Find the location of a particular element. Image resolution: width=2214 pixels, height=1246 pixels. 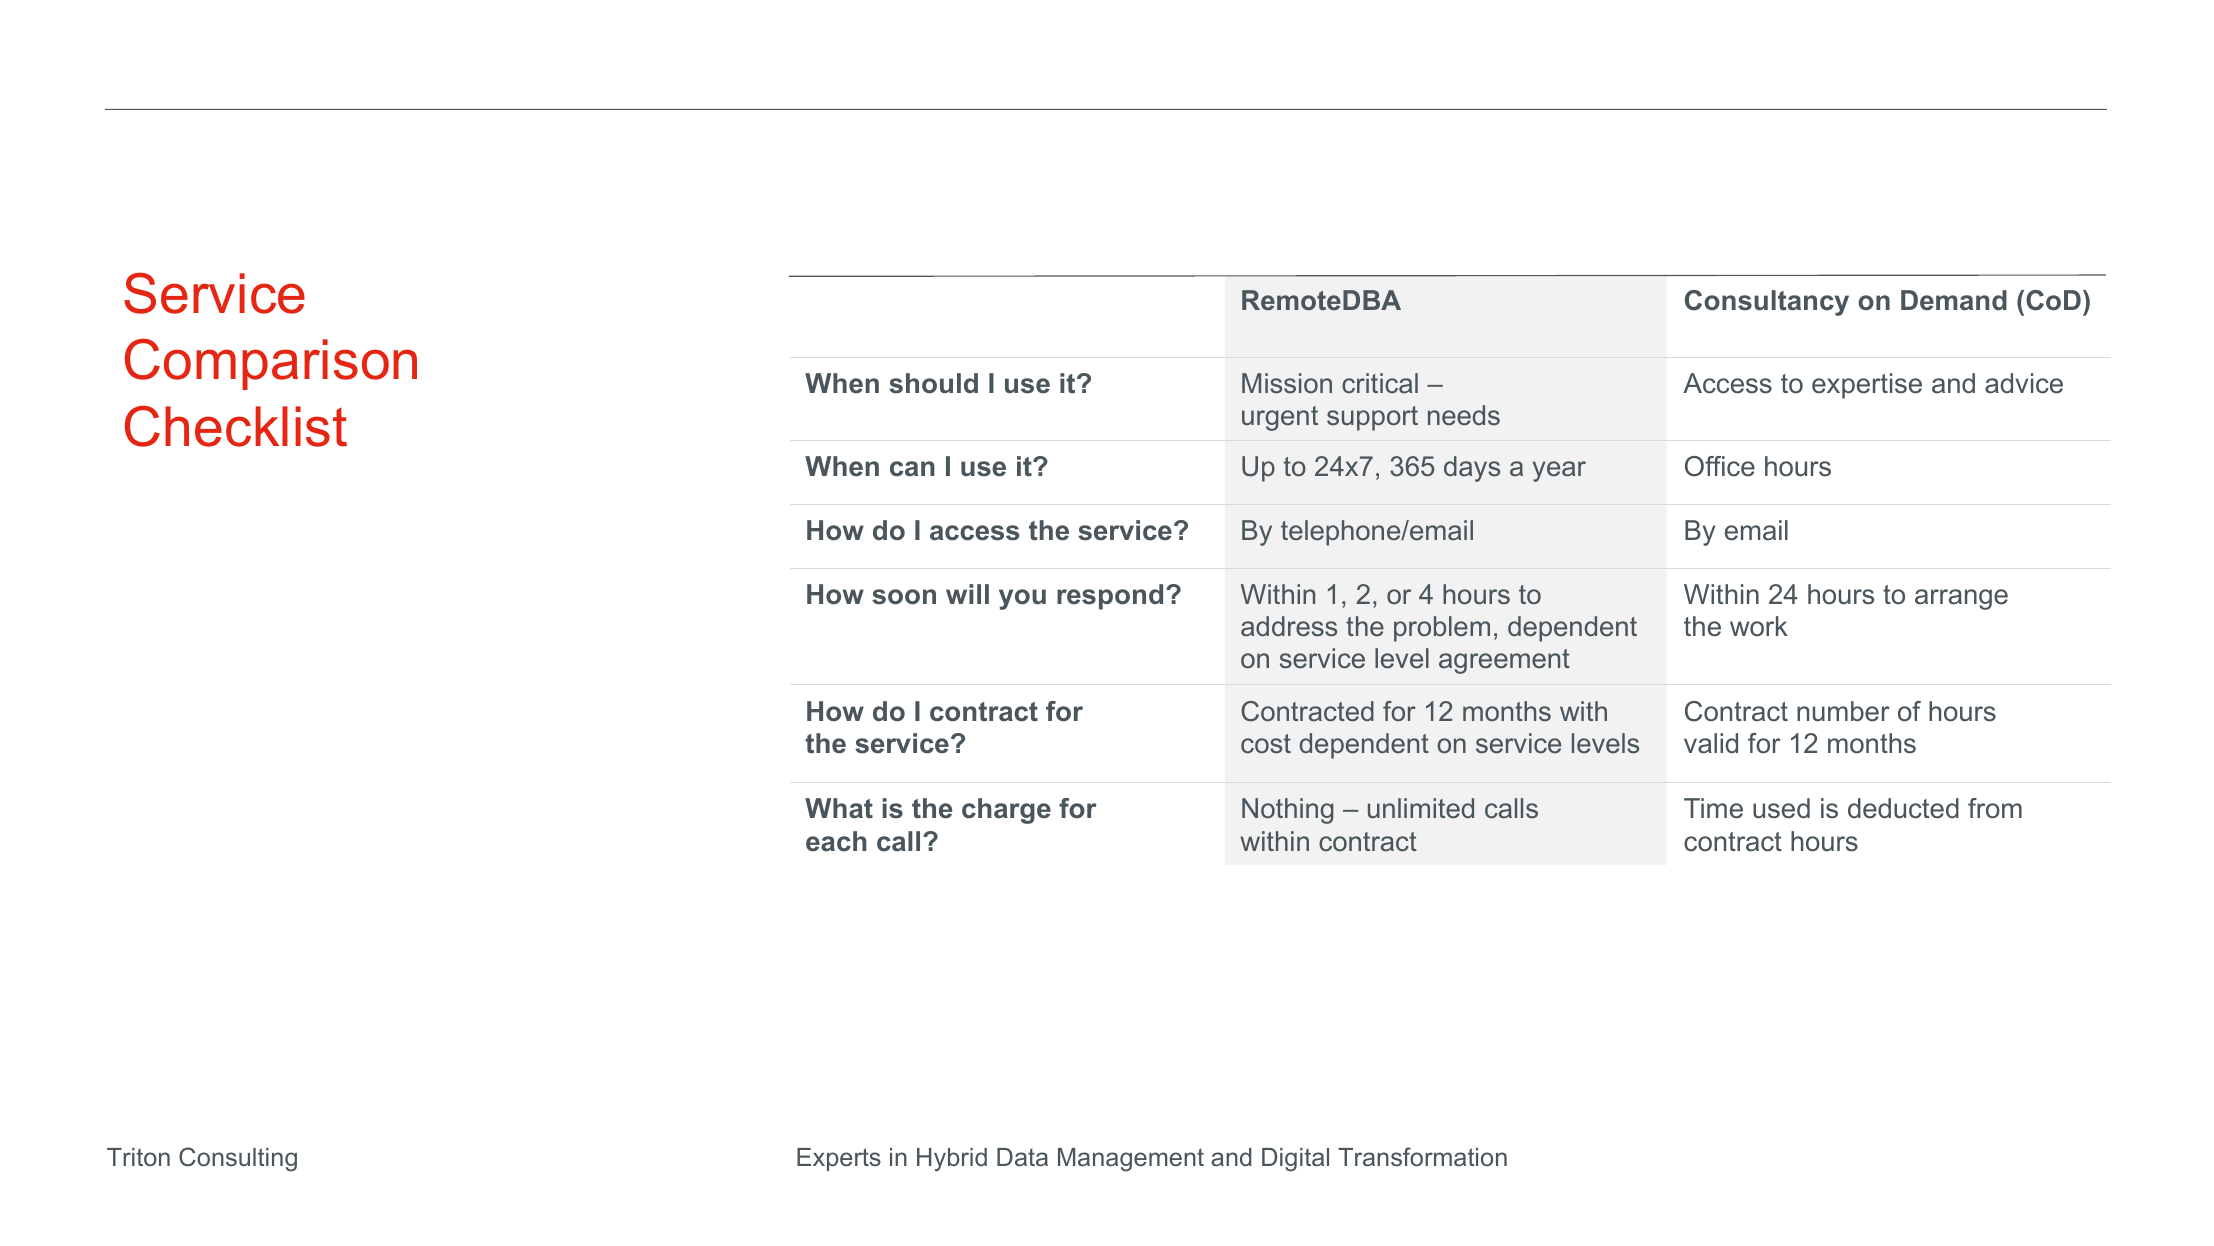

Data is located at coordinates (1022, 1157).
